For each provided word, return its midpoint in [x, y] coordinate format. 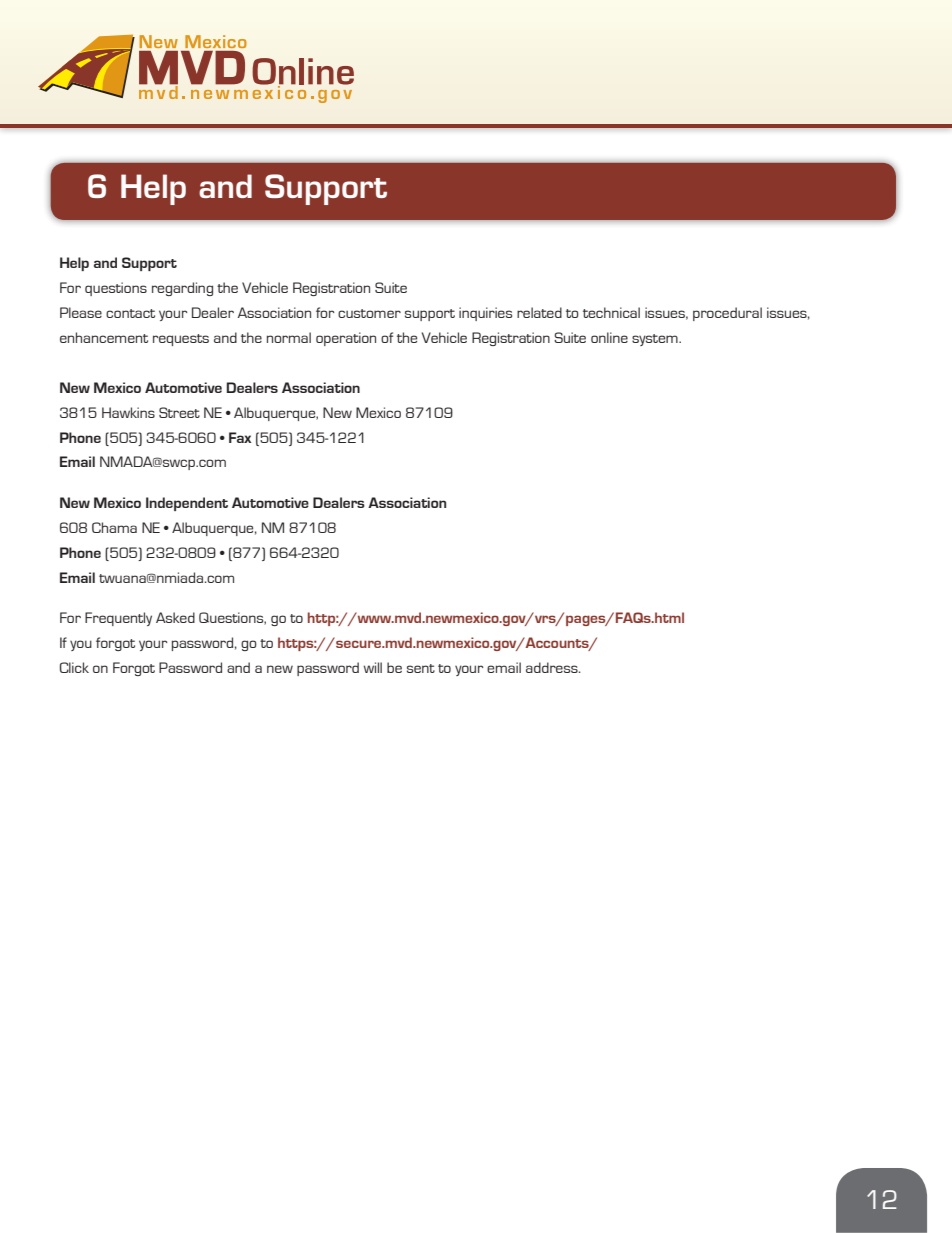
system [656, 340]
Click [74, 667]
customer [369, 313]
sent [421, 668]
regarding [182, 289]
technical [611, 312]
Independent [187, 504]
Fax [240, 437]
